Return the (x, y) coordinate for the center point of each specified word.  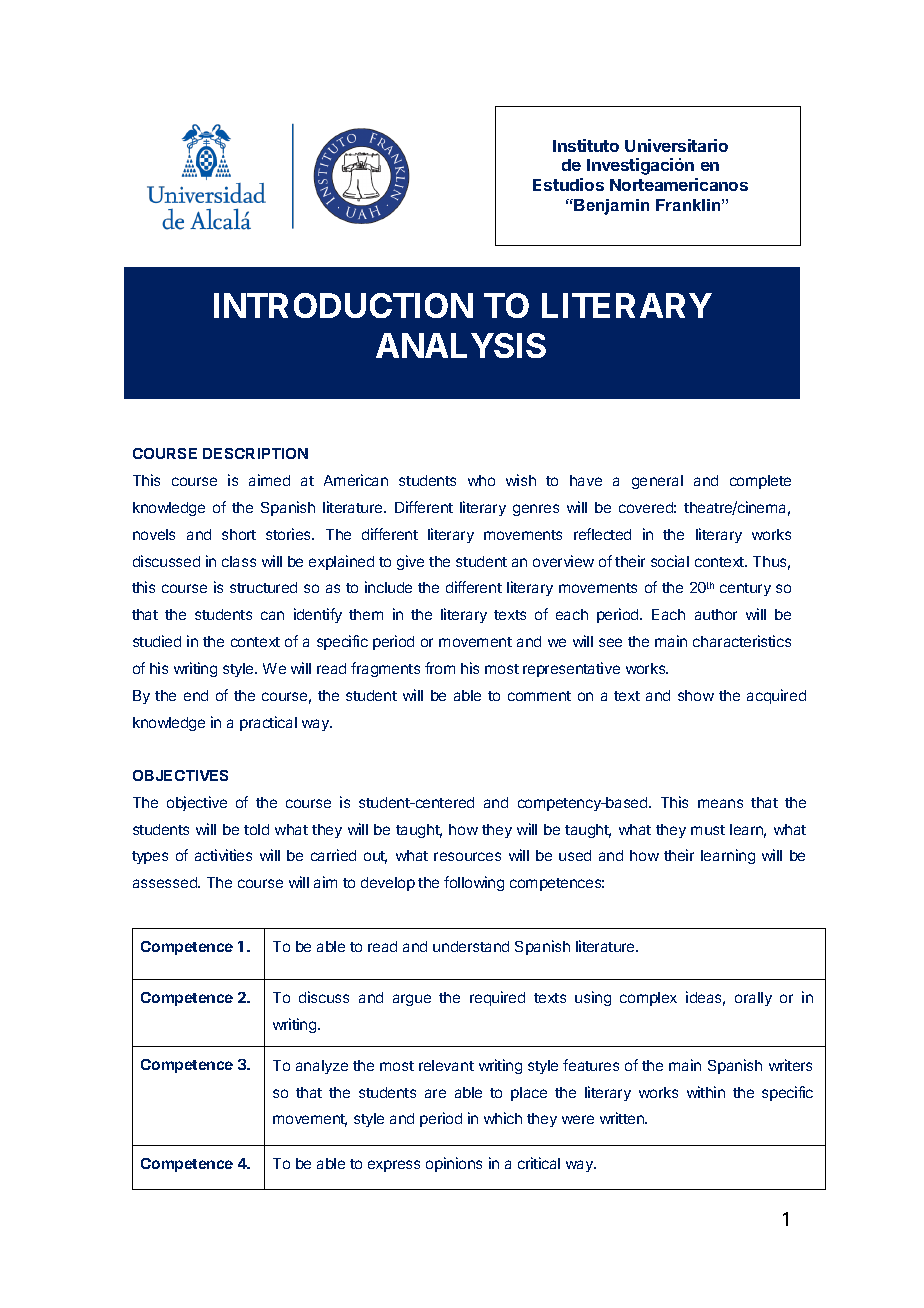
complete (760, 482)
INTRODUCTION (343, 305)
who (481, 480)
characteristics (742, 641)
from (440, 668)
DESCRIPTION (255, 453)
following (474, 883)
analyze (322, 1067)
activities (223, 855)
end (196, 695)
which (503, 1118)
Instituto (586, 145)
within (706, 1092)
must (708, 830)
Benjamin (611, 207)
